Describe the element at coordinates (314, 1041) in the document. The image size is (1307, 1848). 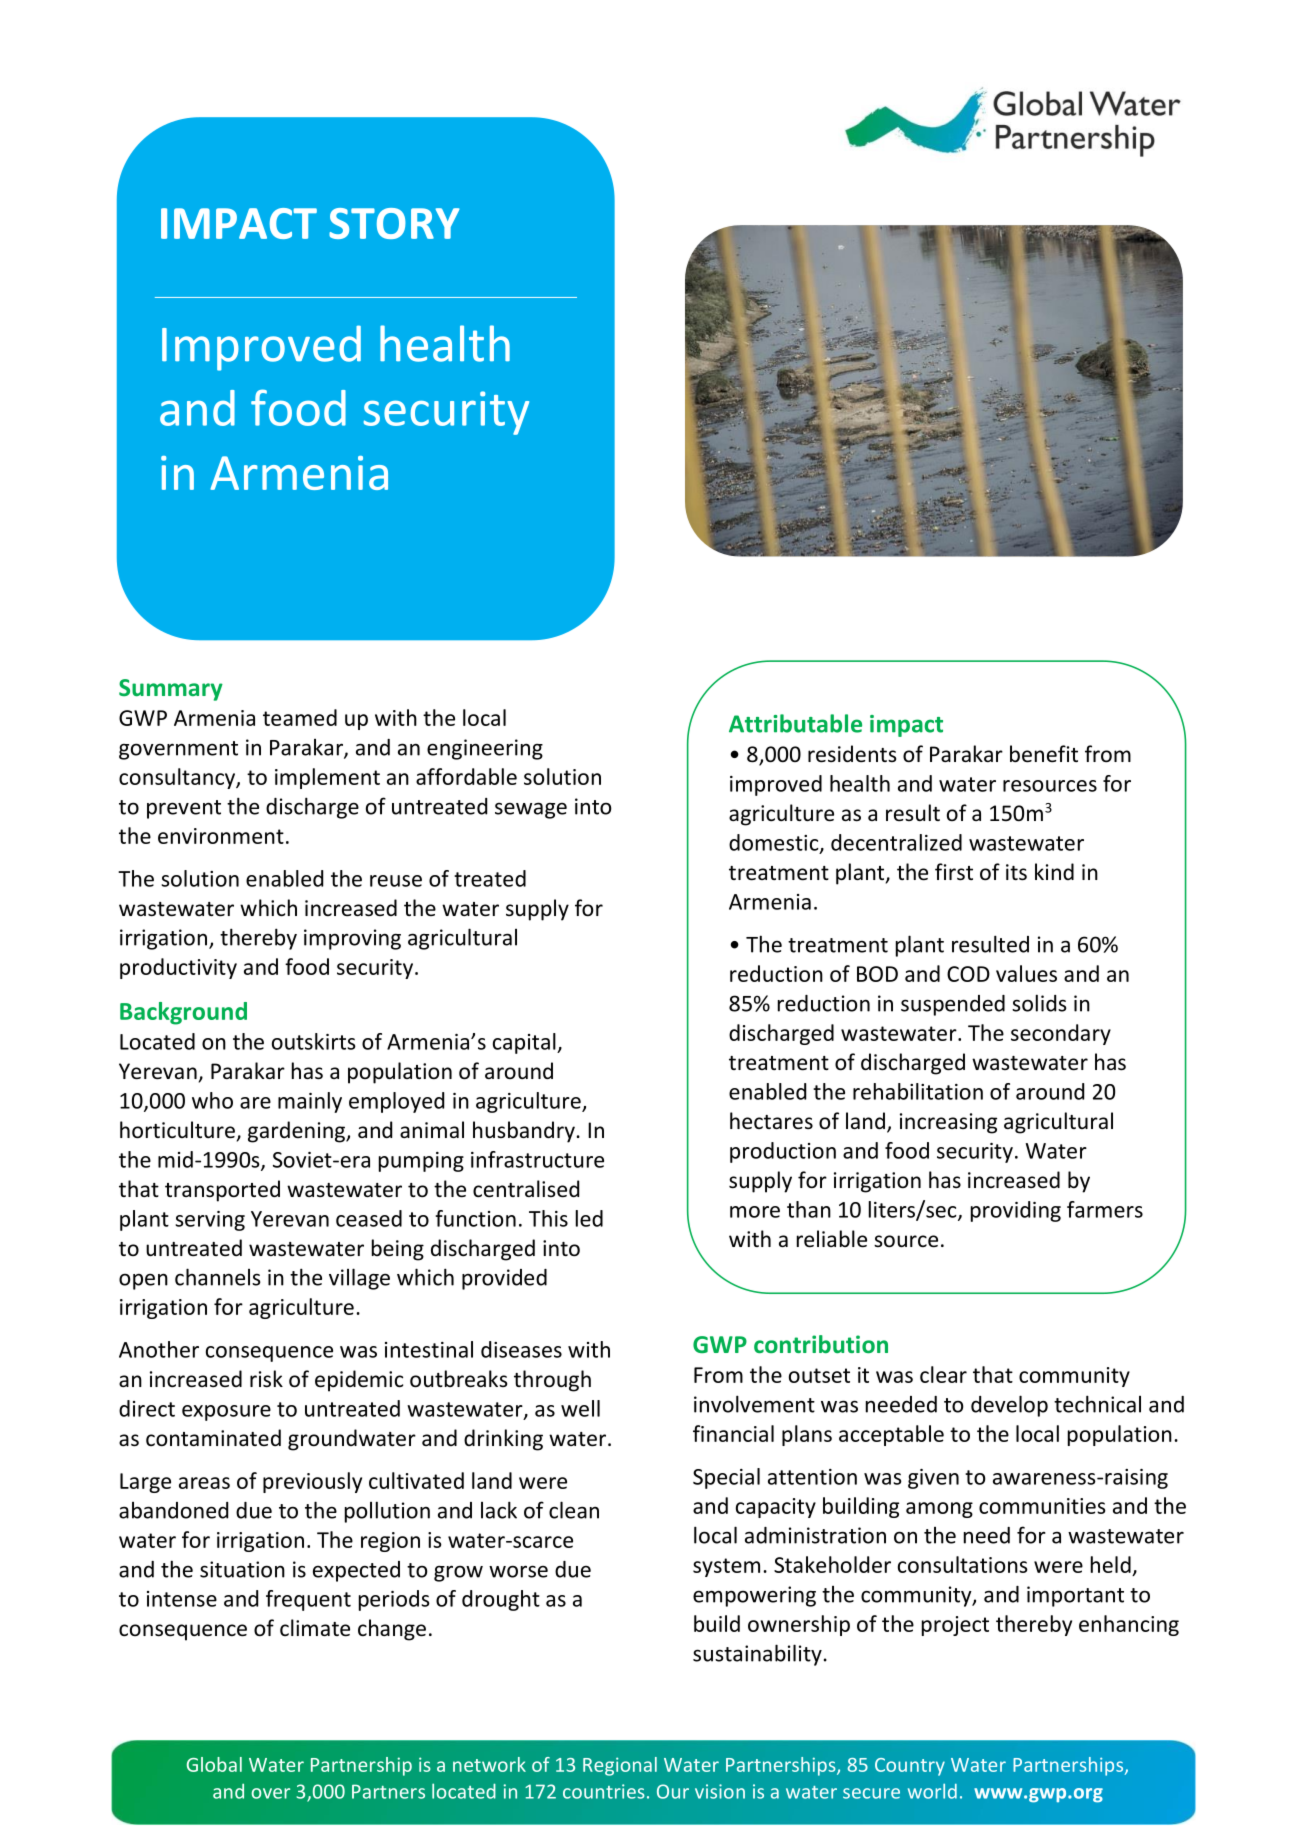
I see `outskirts` at that location.
